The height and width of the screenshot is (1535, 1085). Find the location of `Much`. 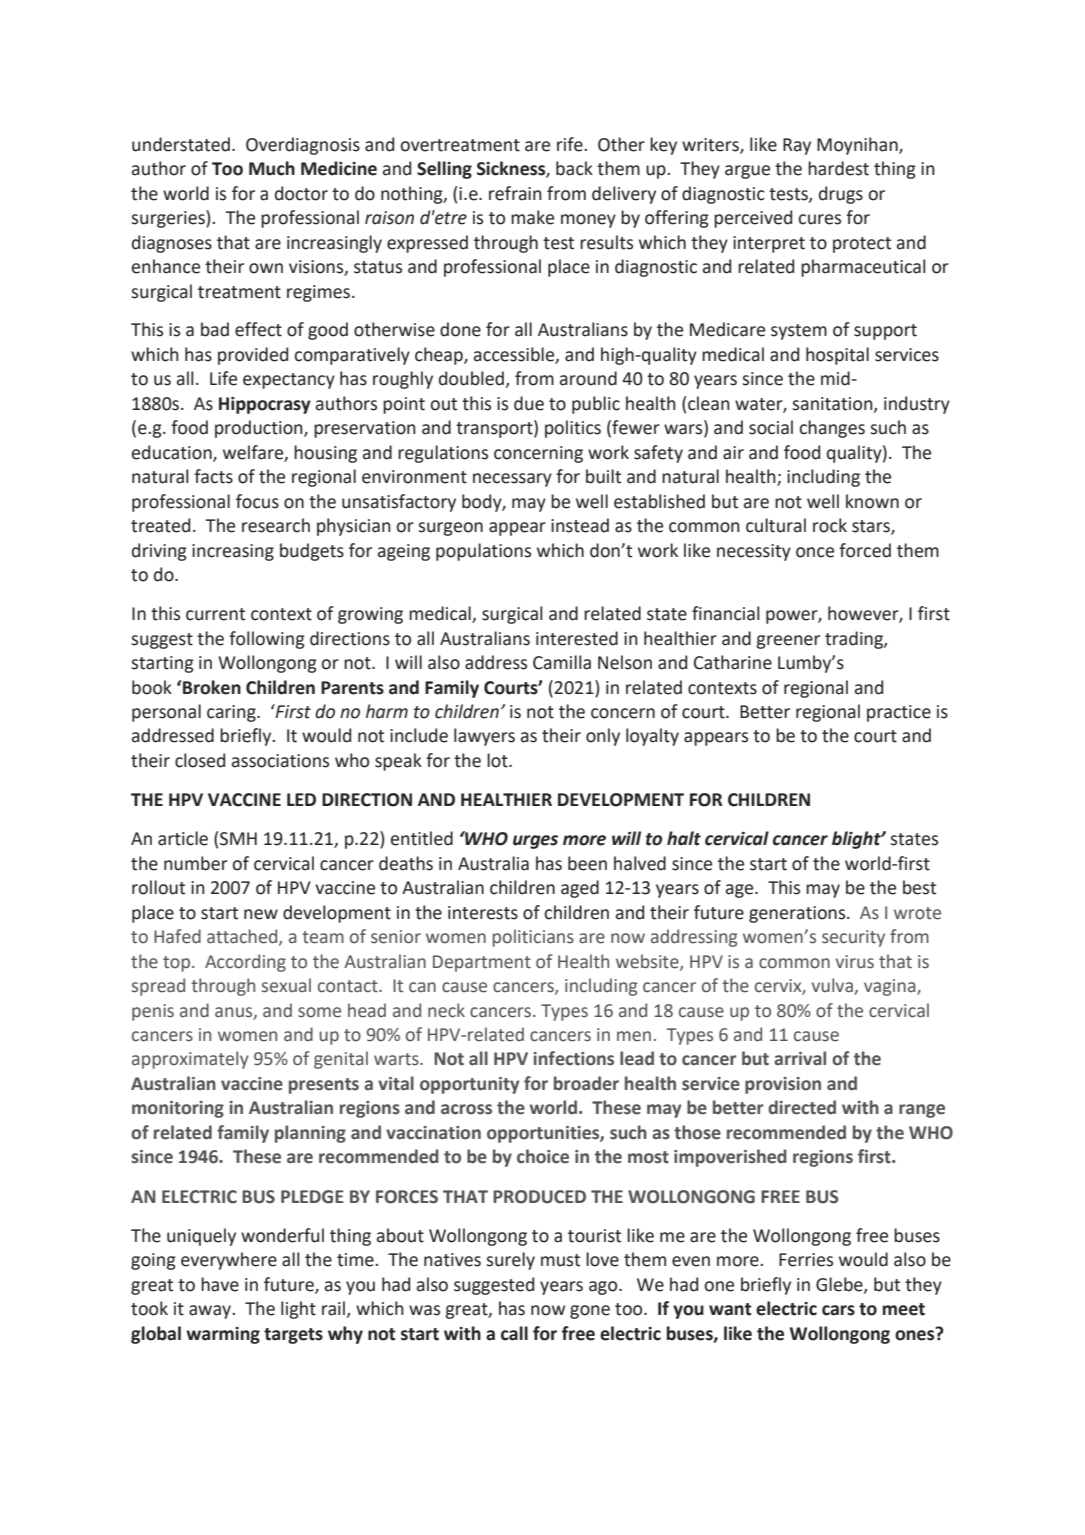

Much is located at coordinates (272, 168).
